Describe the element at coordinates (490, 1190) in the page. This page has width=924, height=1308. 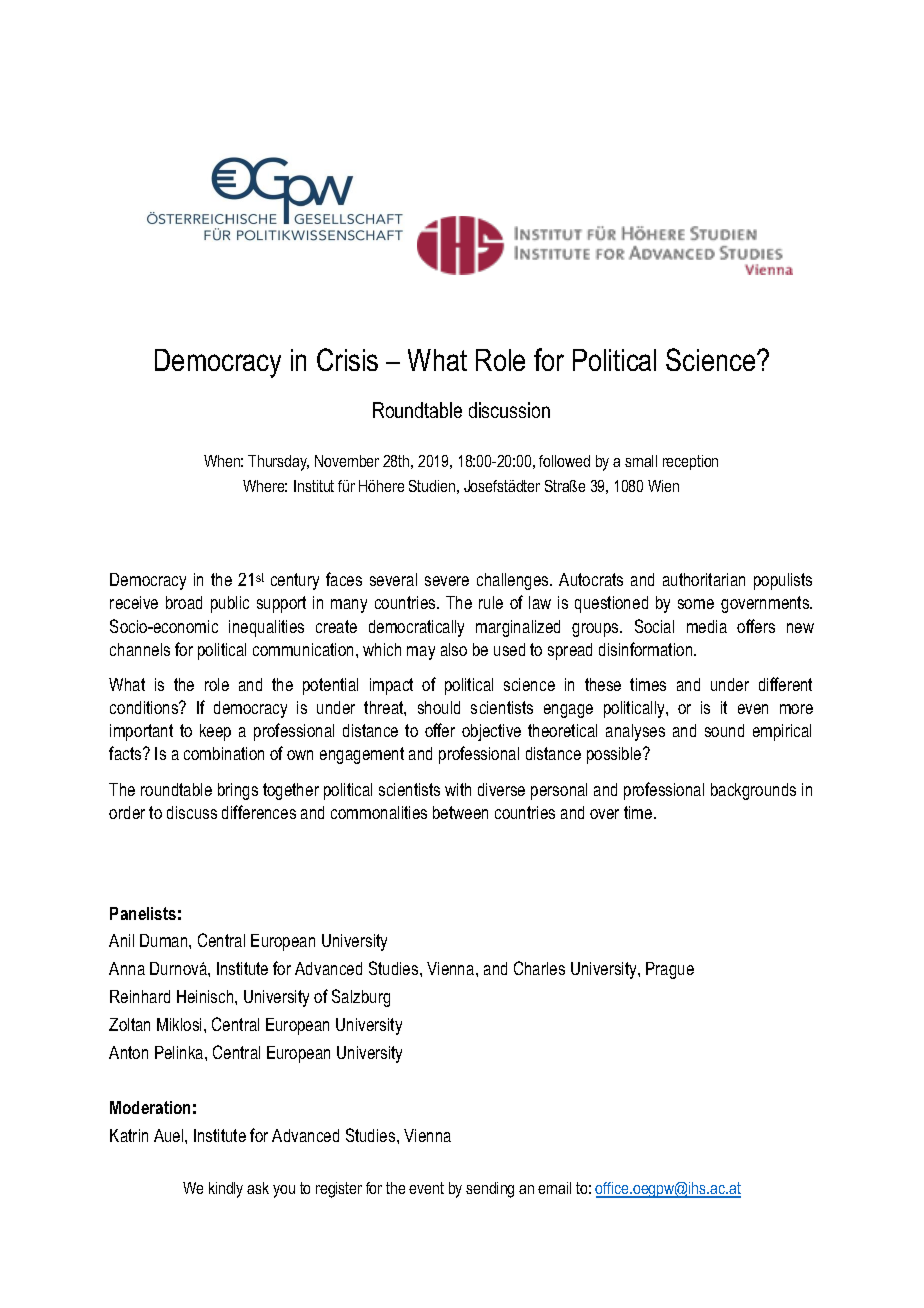
I see `sending` at that location.
